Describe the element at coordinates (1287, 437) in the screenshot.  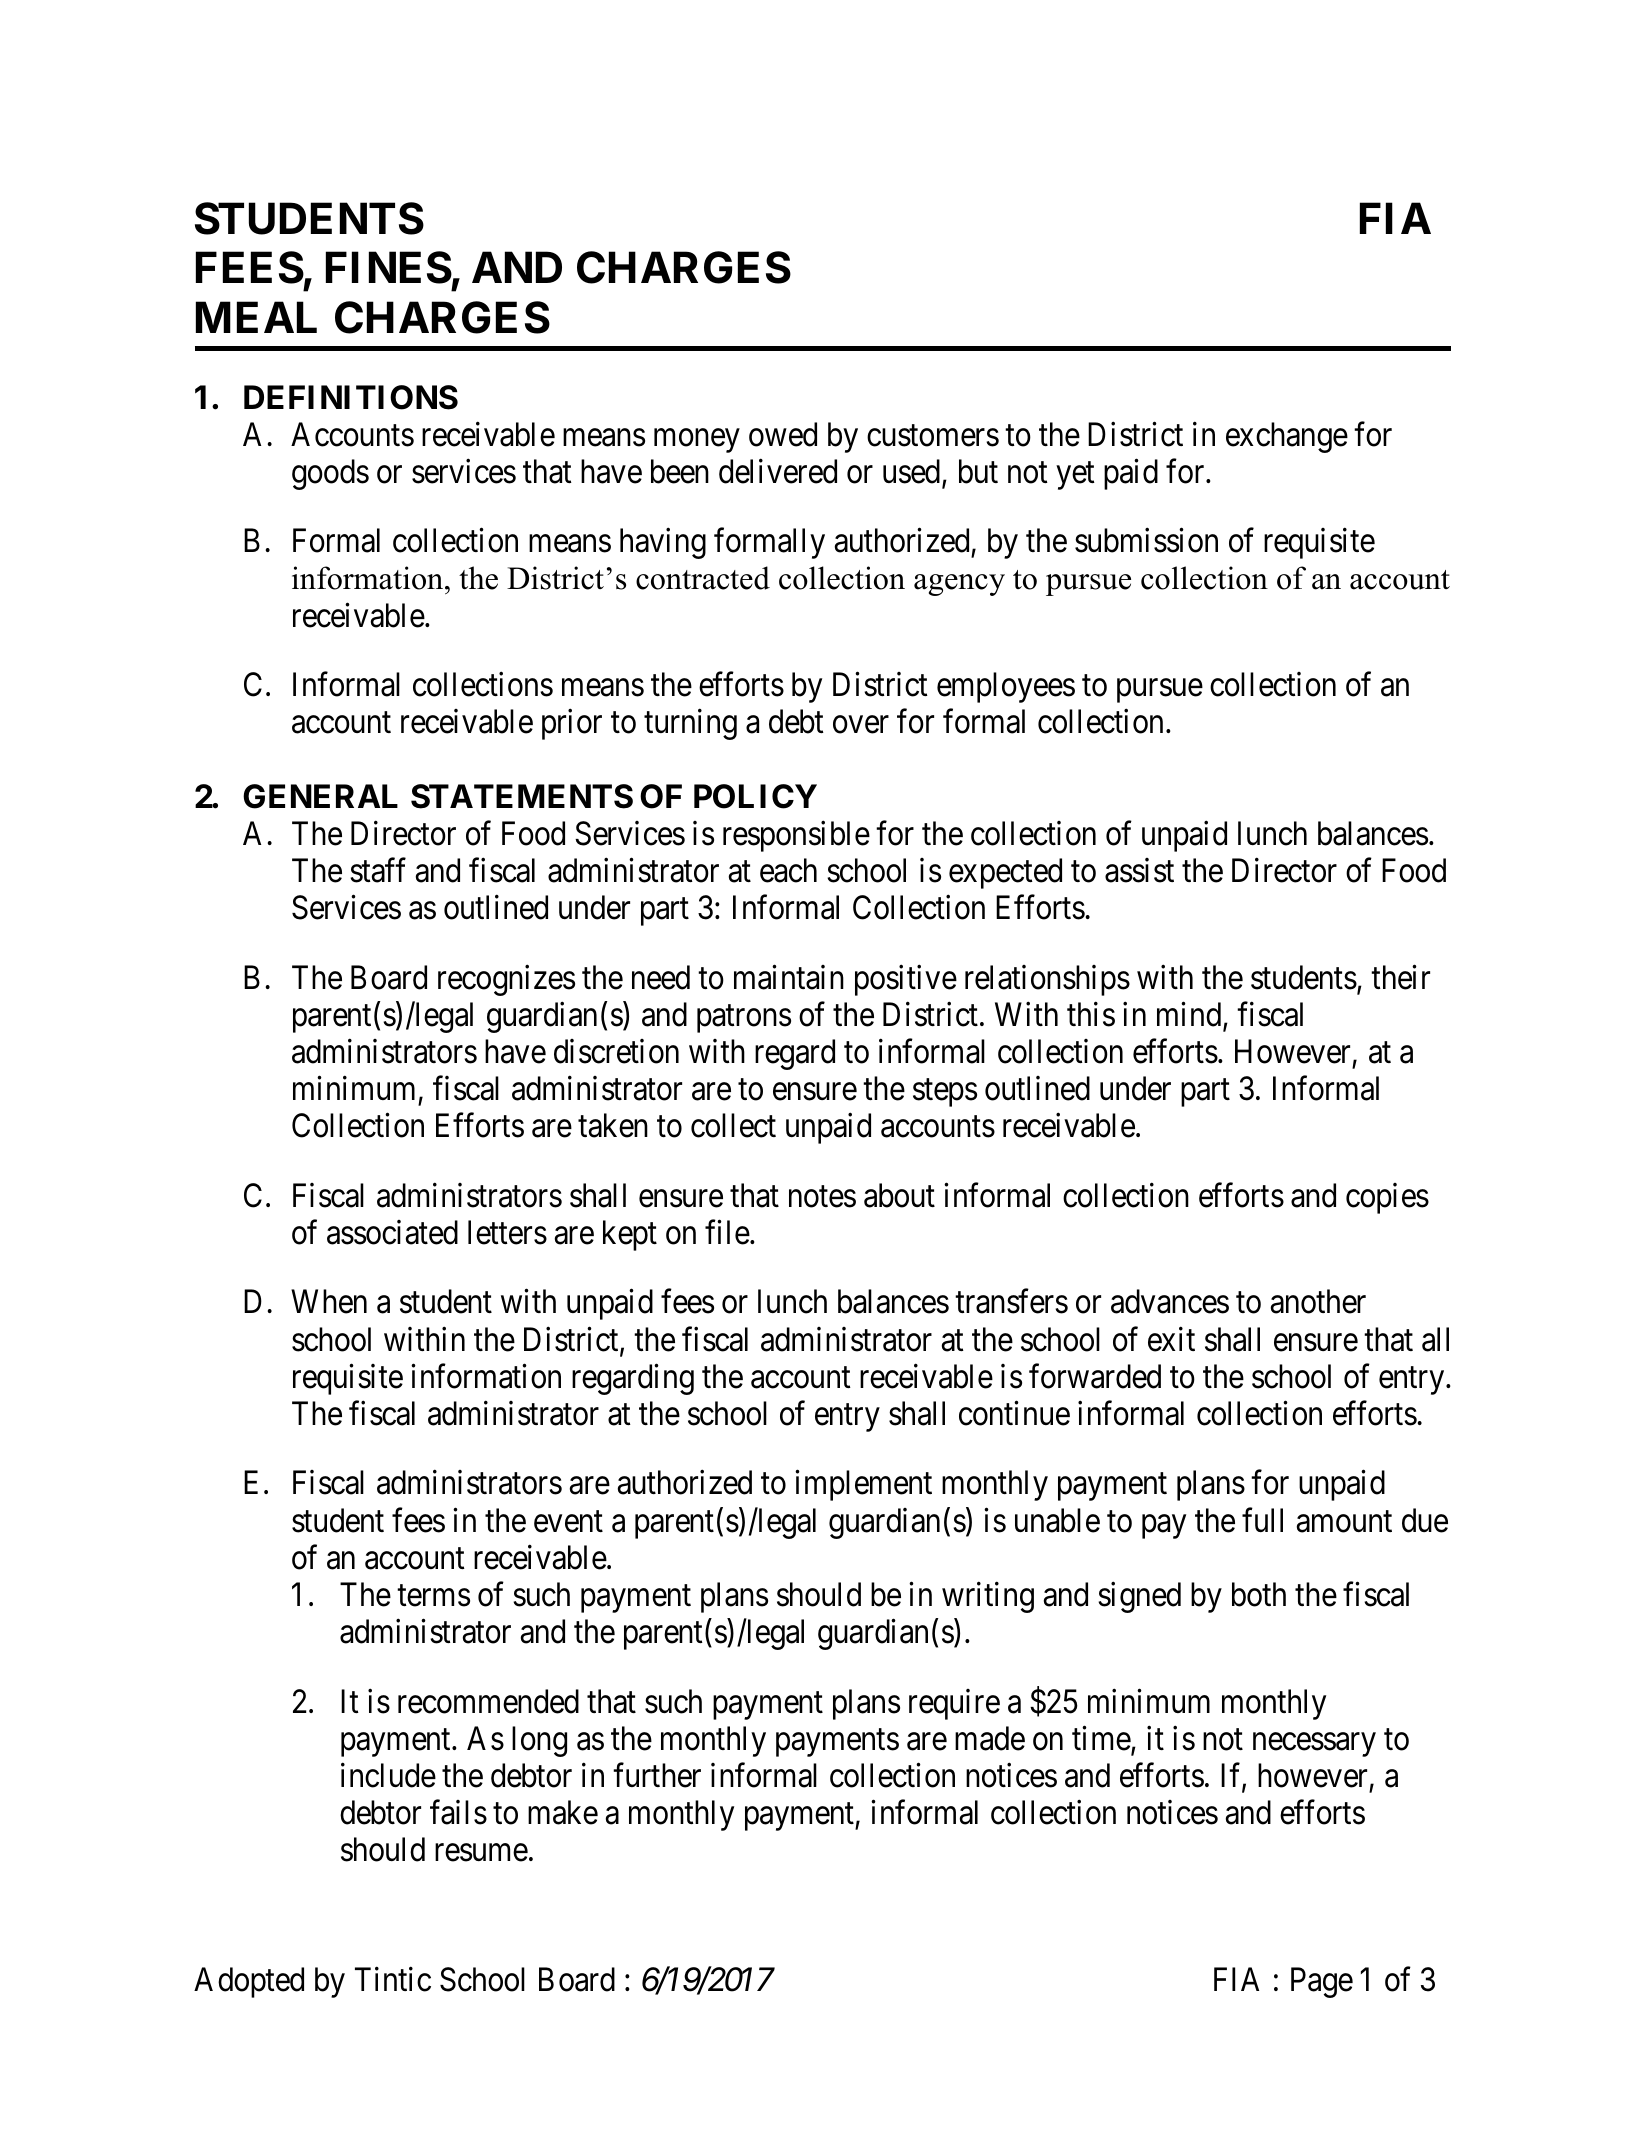
I see `exchange` at that location.
